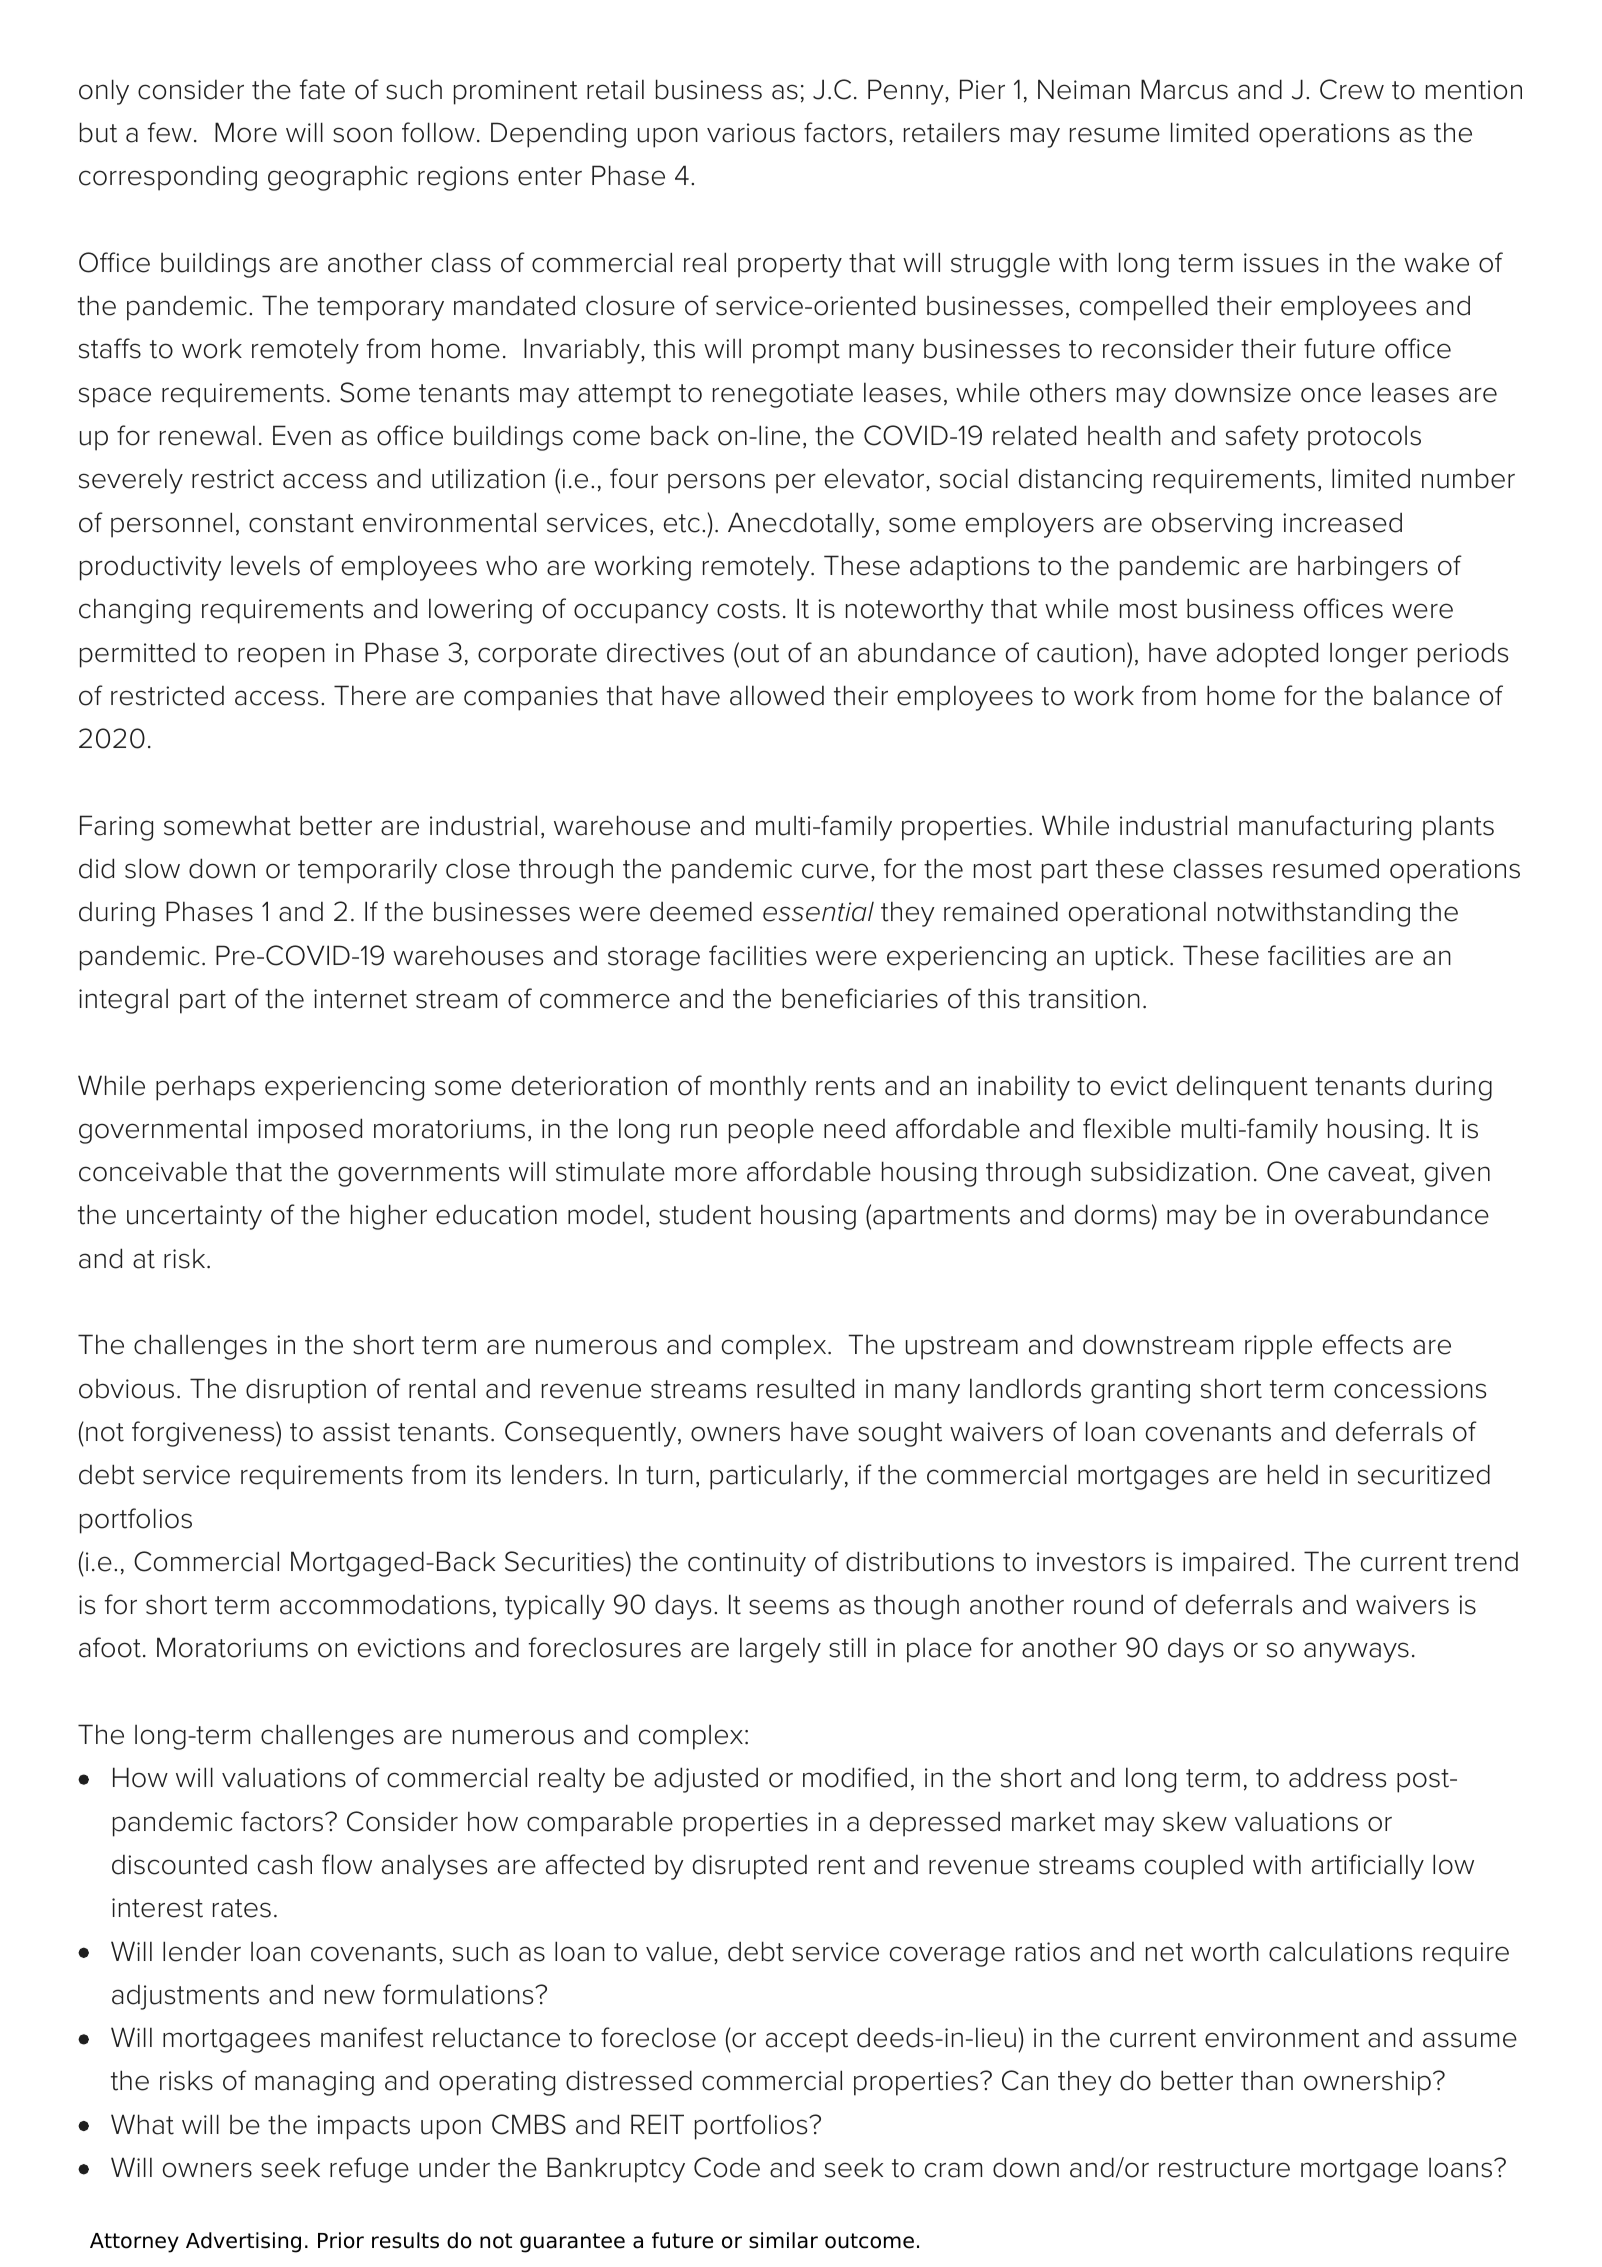 Image resolution: width=1602 pixels, height=2267 pixels. Describe the element at coordinates (727, 2167) in the screenshot. I see `Code` at that location.
